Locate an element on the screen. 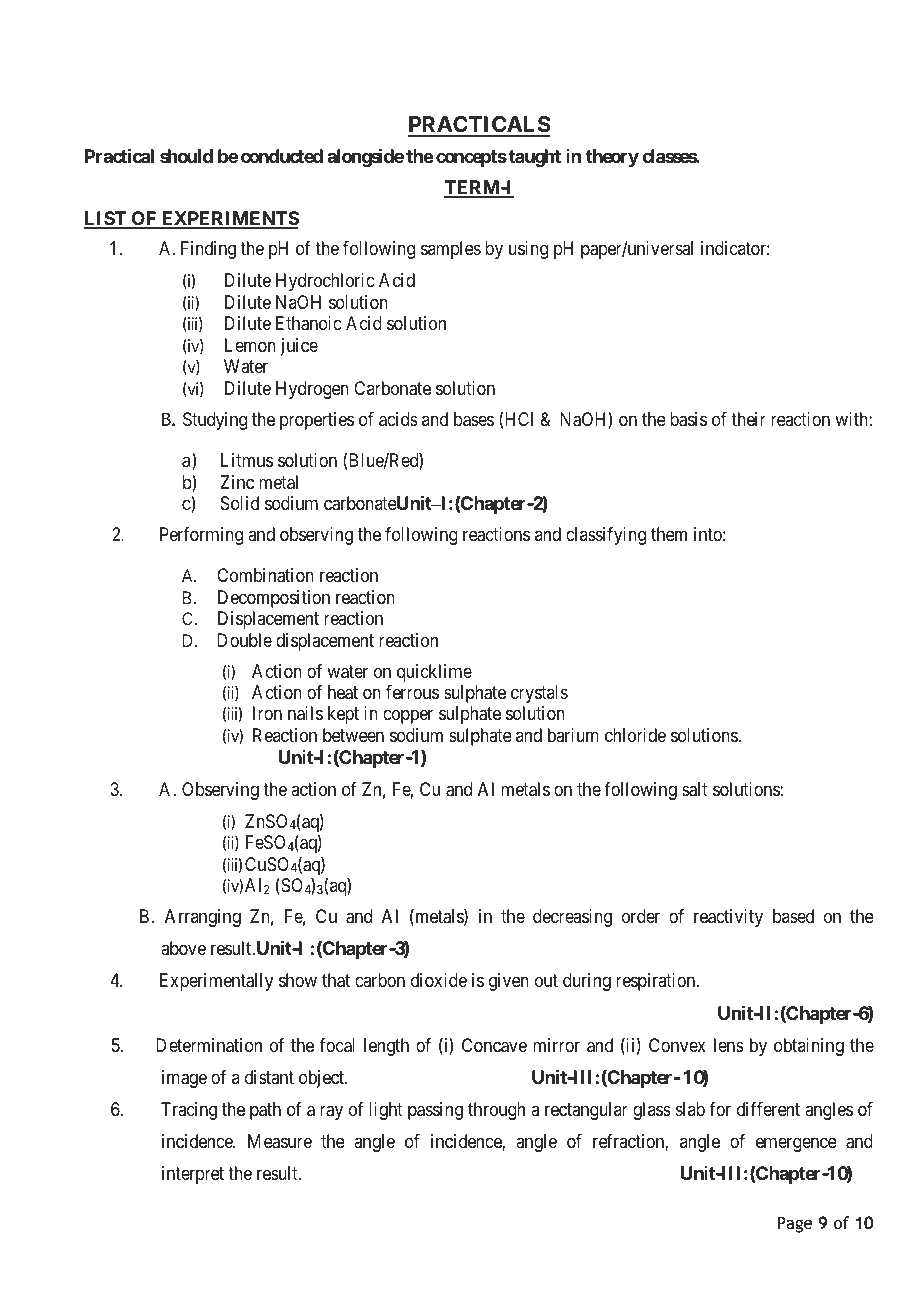 This screenshot has height=1309, width=924. quicklime is located at coordinates (434, 673).
